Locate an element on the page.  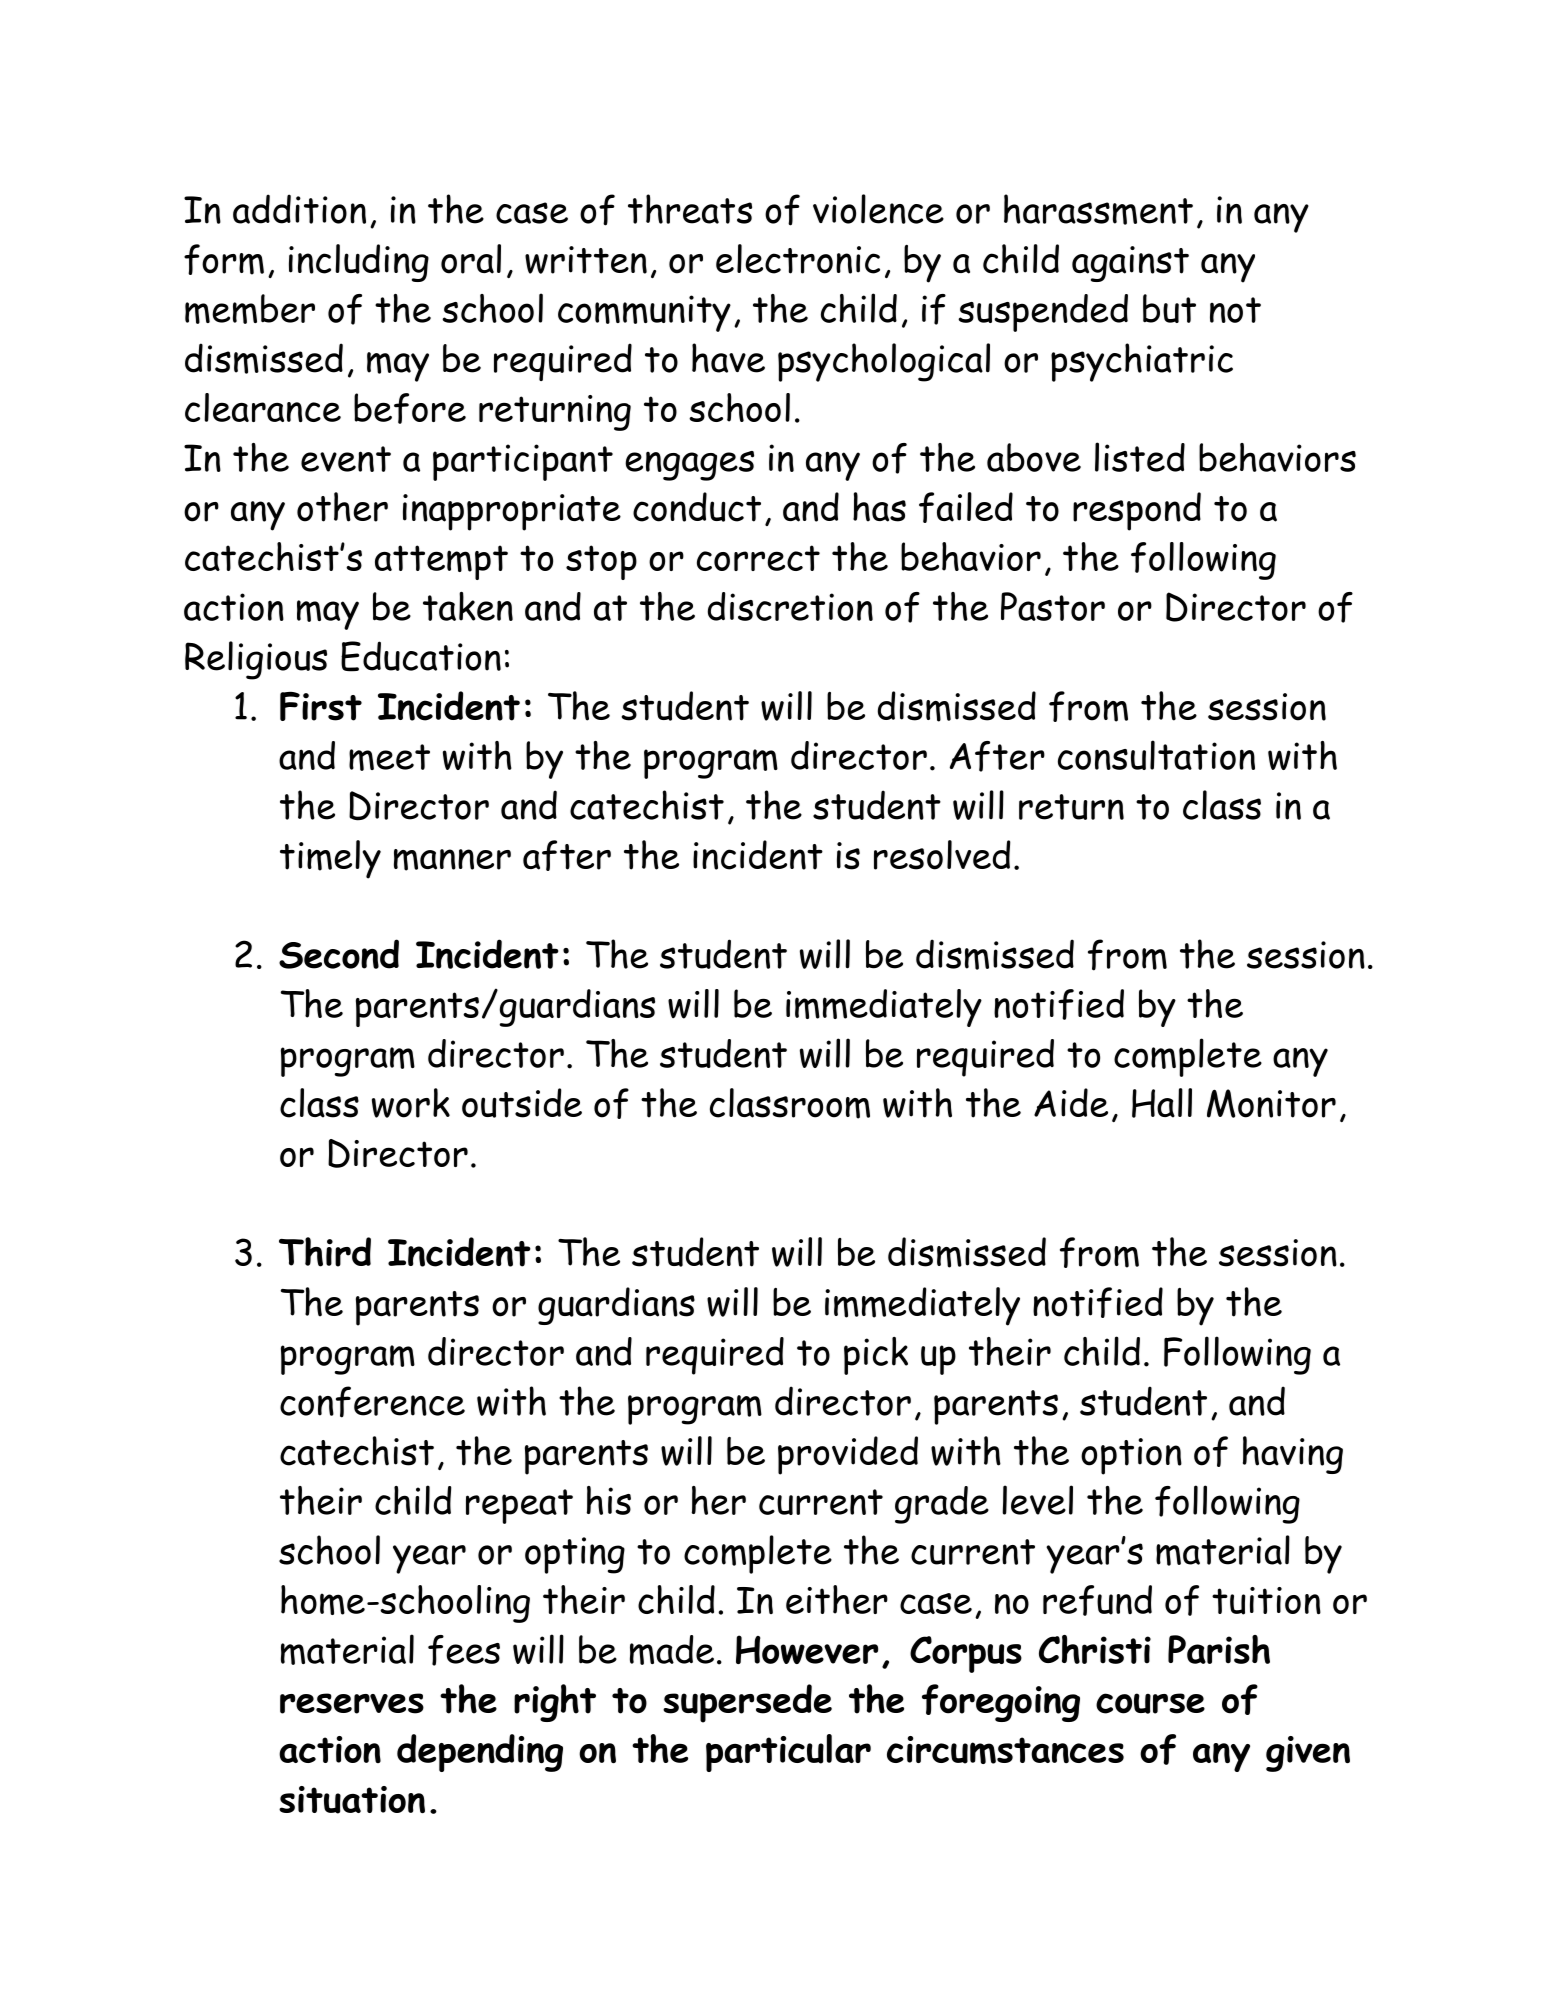
electronic is located at coordinates (798, 259).
